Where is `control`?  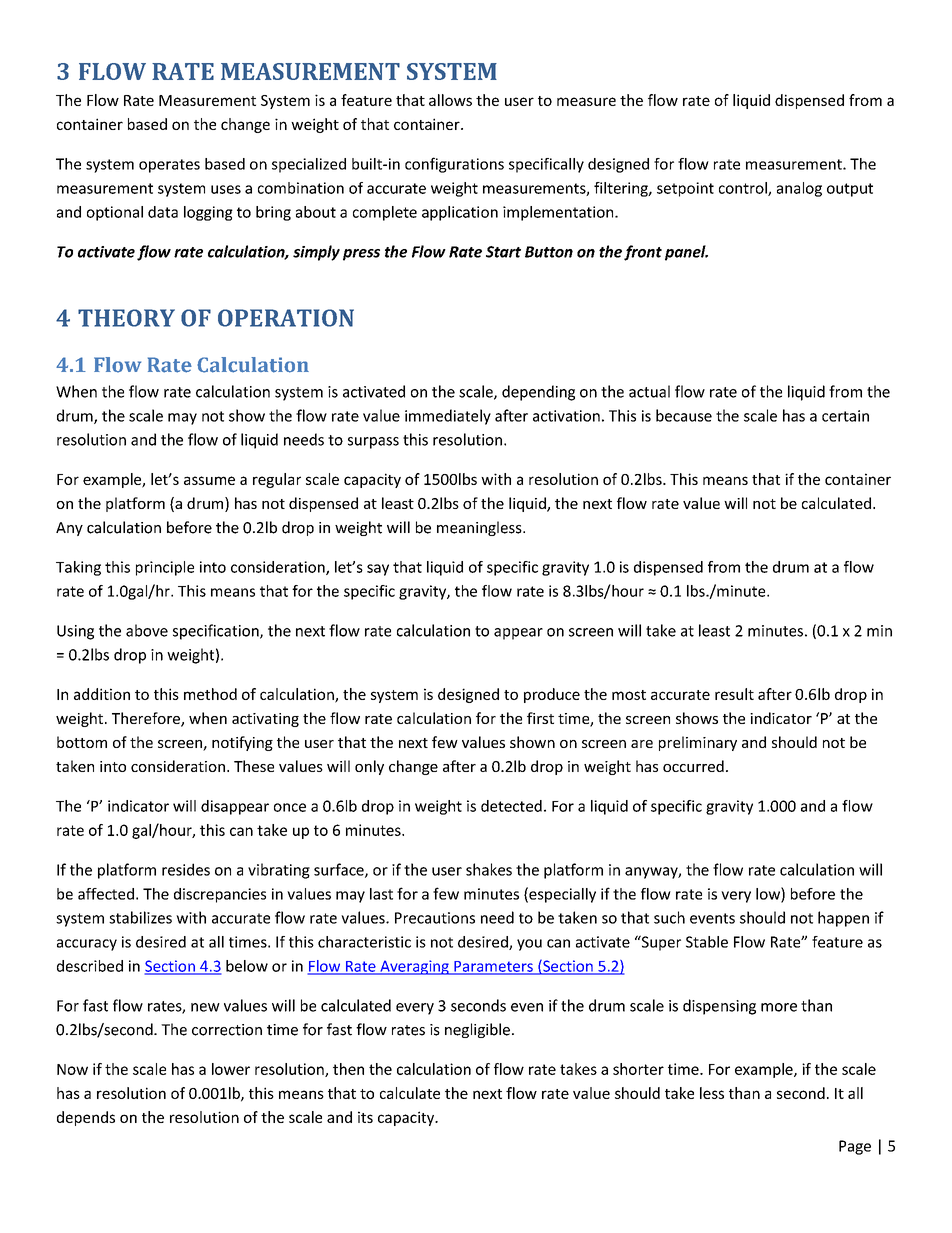
control is located at coordinates (744, 189).
